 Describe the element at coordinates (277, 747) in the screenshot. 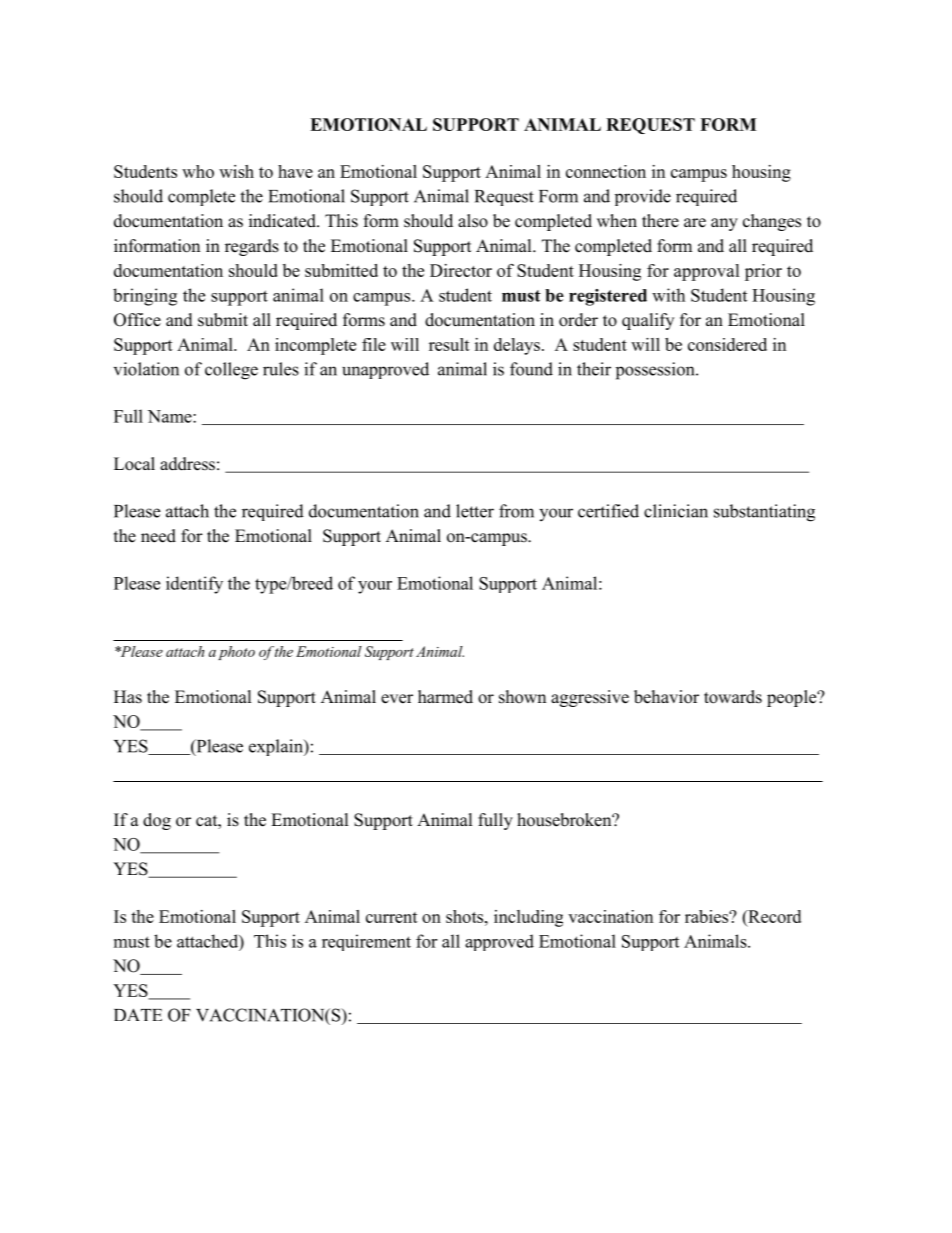

I see `explain` at that location.
